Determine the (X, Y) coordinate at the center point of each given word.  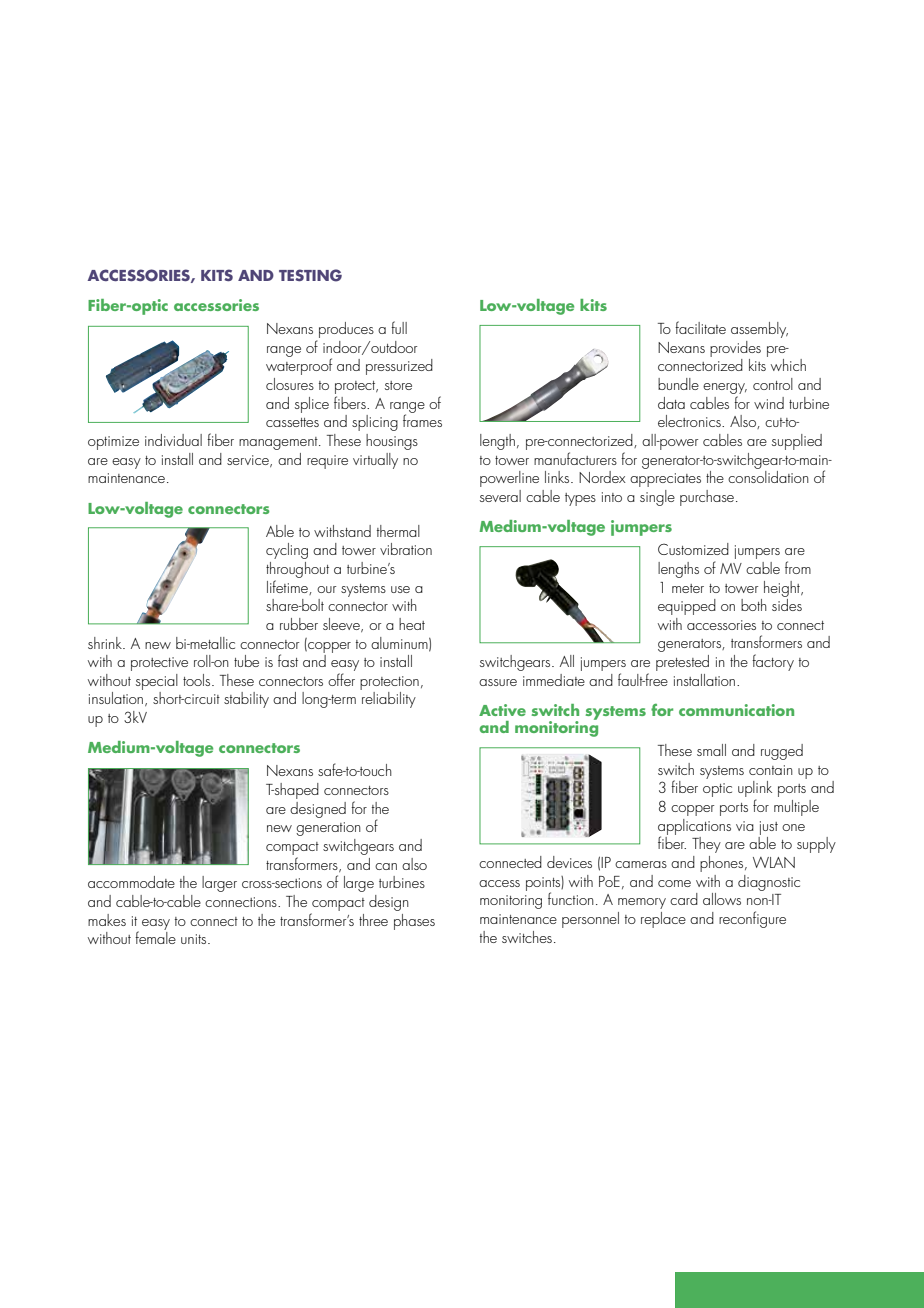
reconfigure (752, 919)
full (399, 327)
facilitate (700, 327)
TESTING (310, 275)
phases (414, 922)
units (195, 939)
